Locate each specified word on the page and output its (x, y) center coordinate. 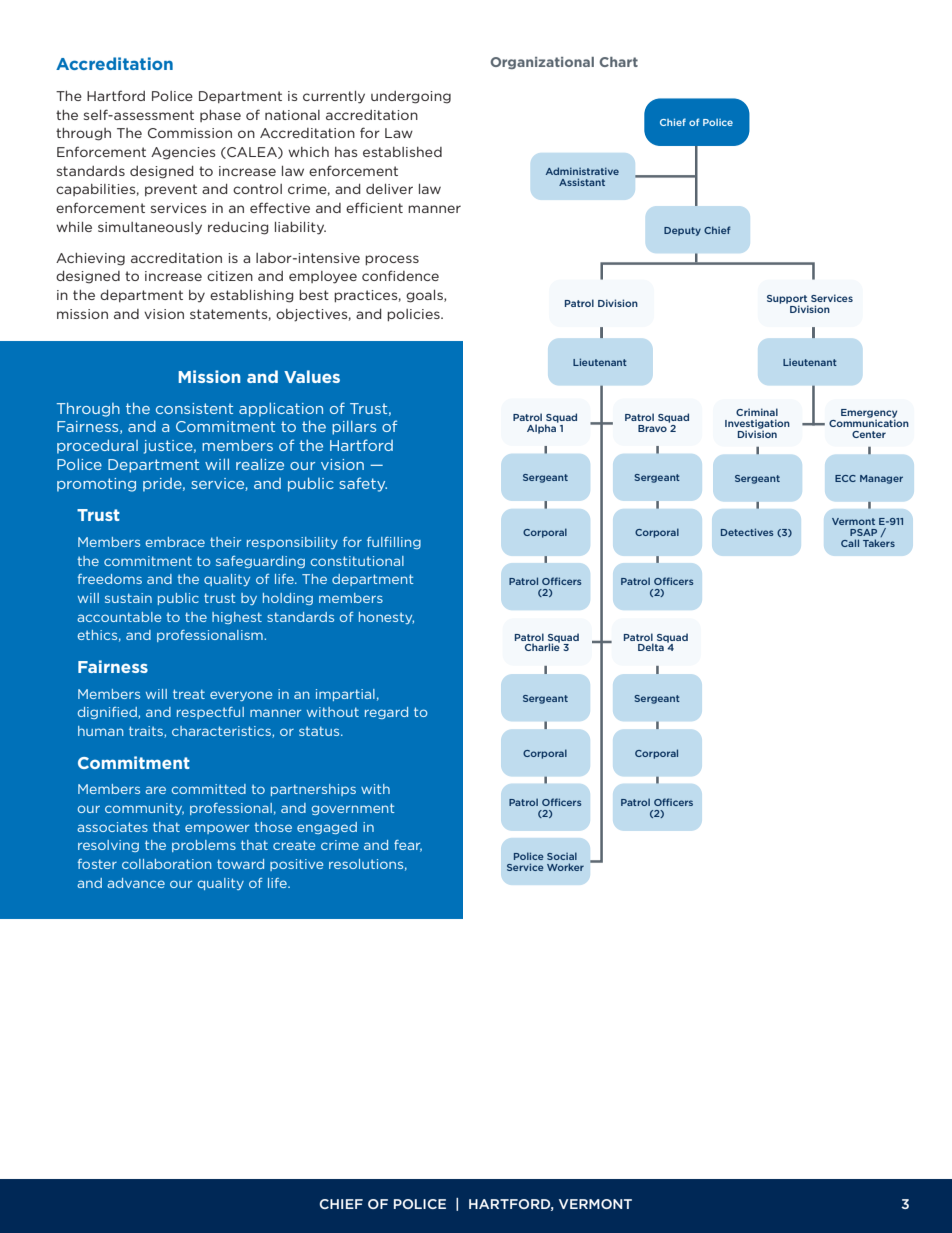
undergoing (411, 97)
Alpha (543, 428)
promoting (96, 485)
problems (204, 846)
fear (408, 846)
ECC (845, 478)
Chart (619, 62)
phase (220, 116)
